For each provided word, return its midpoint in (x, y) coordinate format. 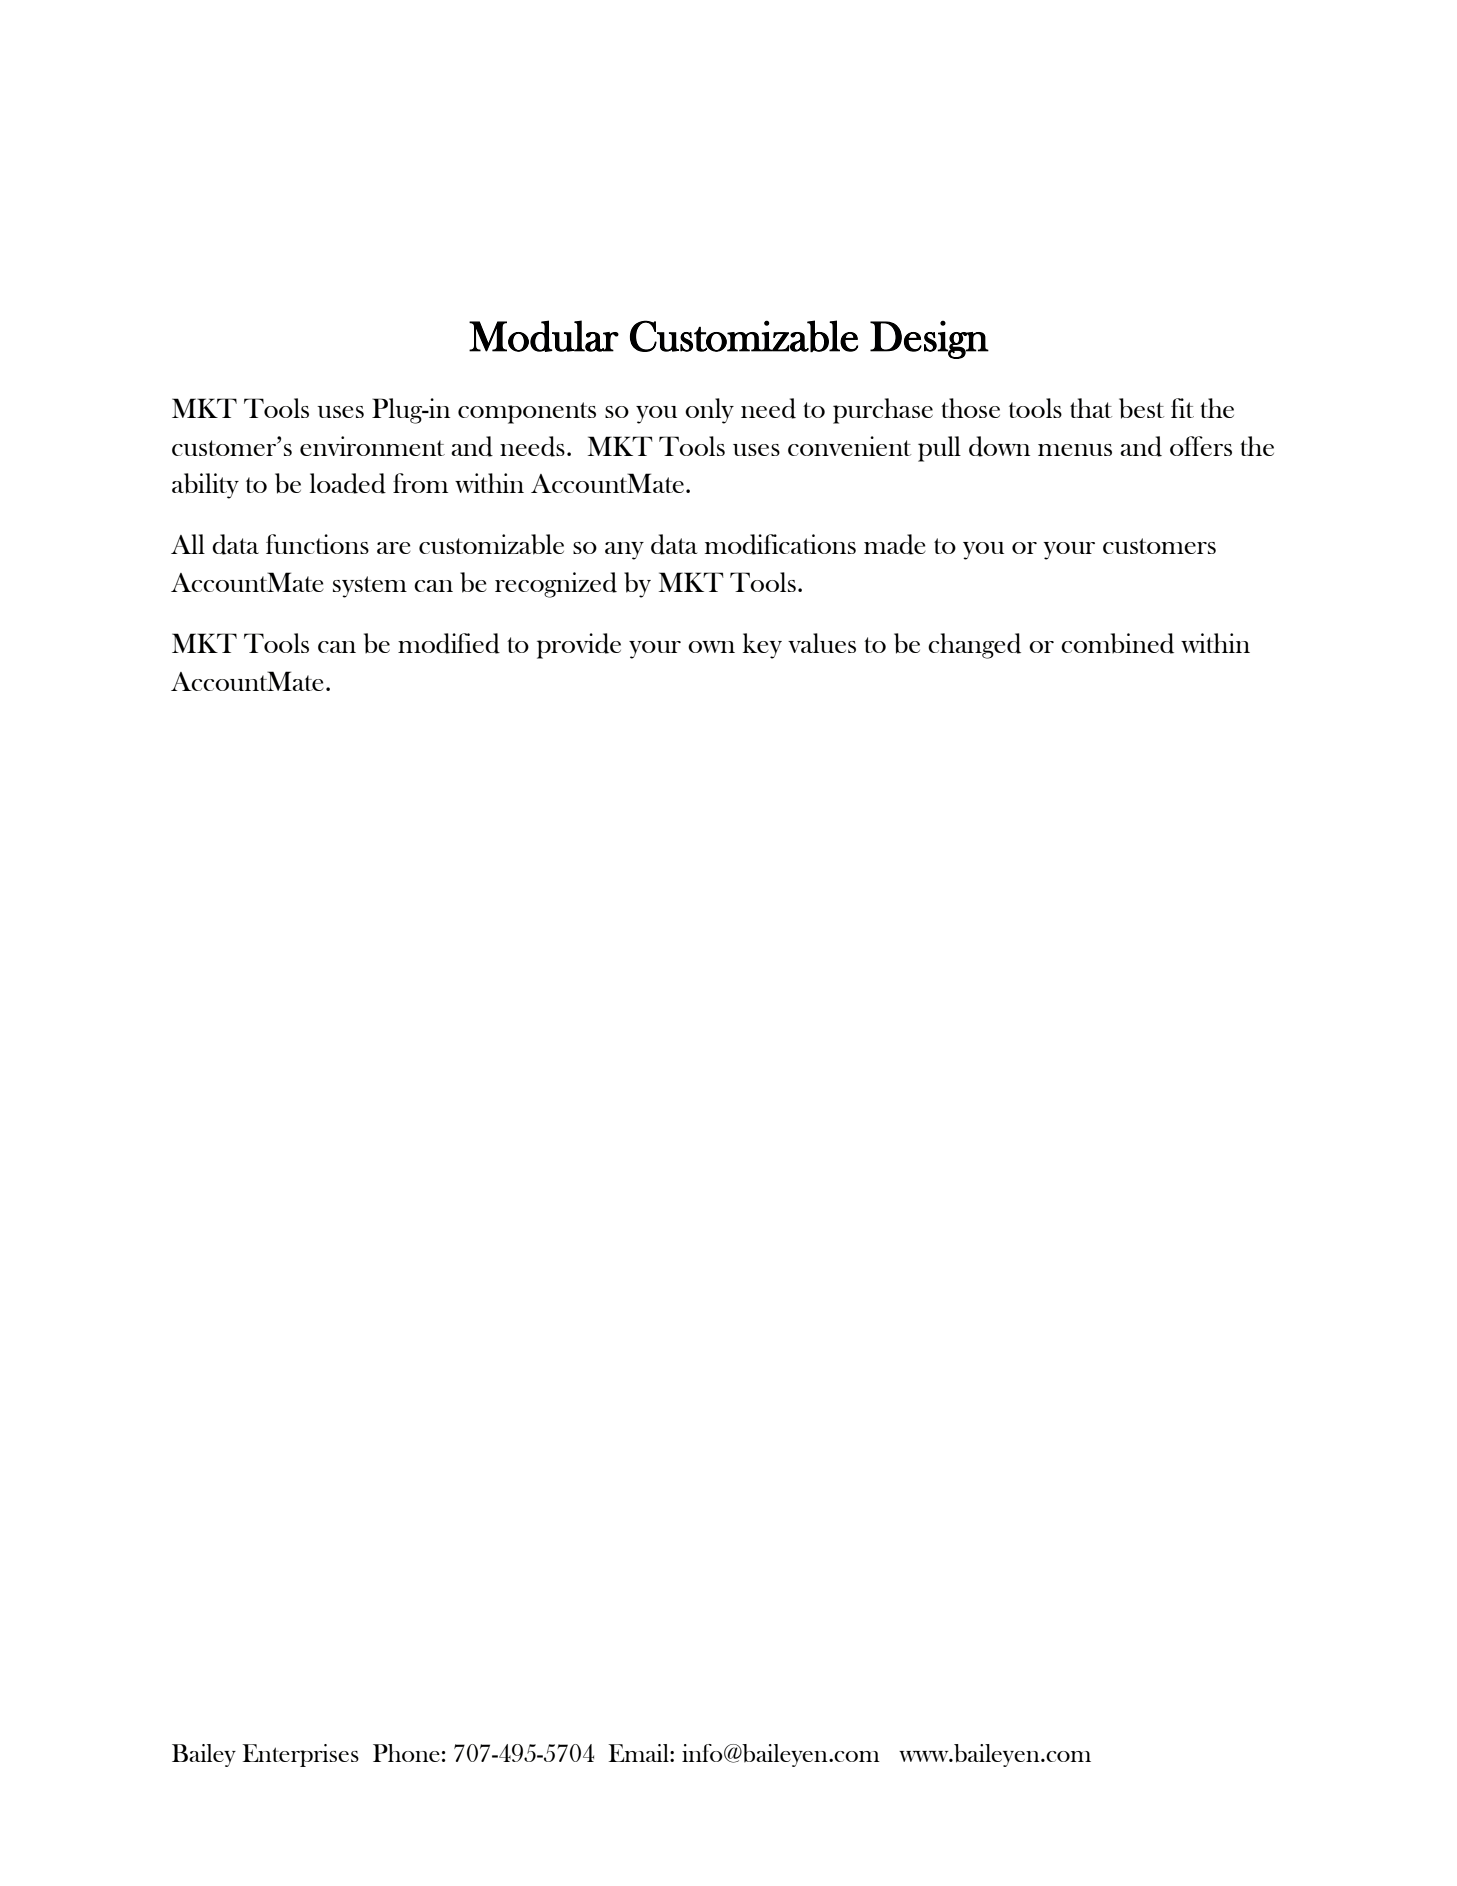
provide (579, 646)
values (822, 643)
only (709, 411)
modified (449, 643)
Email (639, 1753)
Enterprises (300, 1755)
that (1091, 408)
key (762, 646)
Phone (406, 1753)
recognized (556, 585)
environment (372, 446)
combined (1117, 643)
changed (974, 646)
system (370, 587)
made (895, 544)
